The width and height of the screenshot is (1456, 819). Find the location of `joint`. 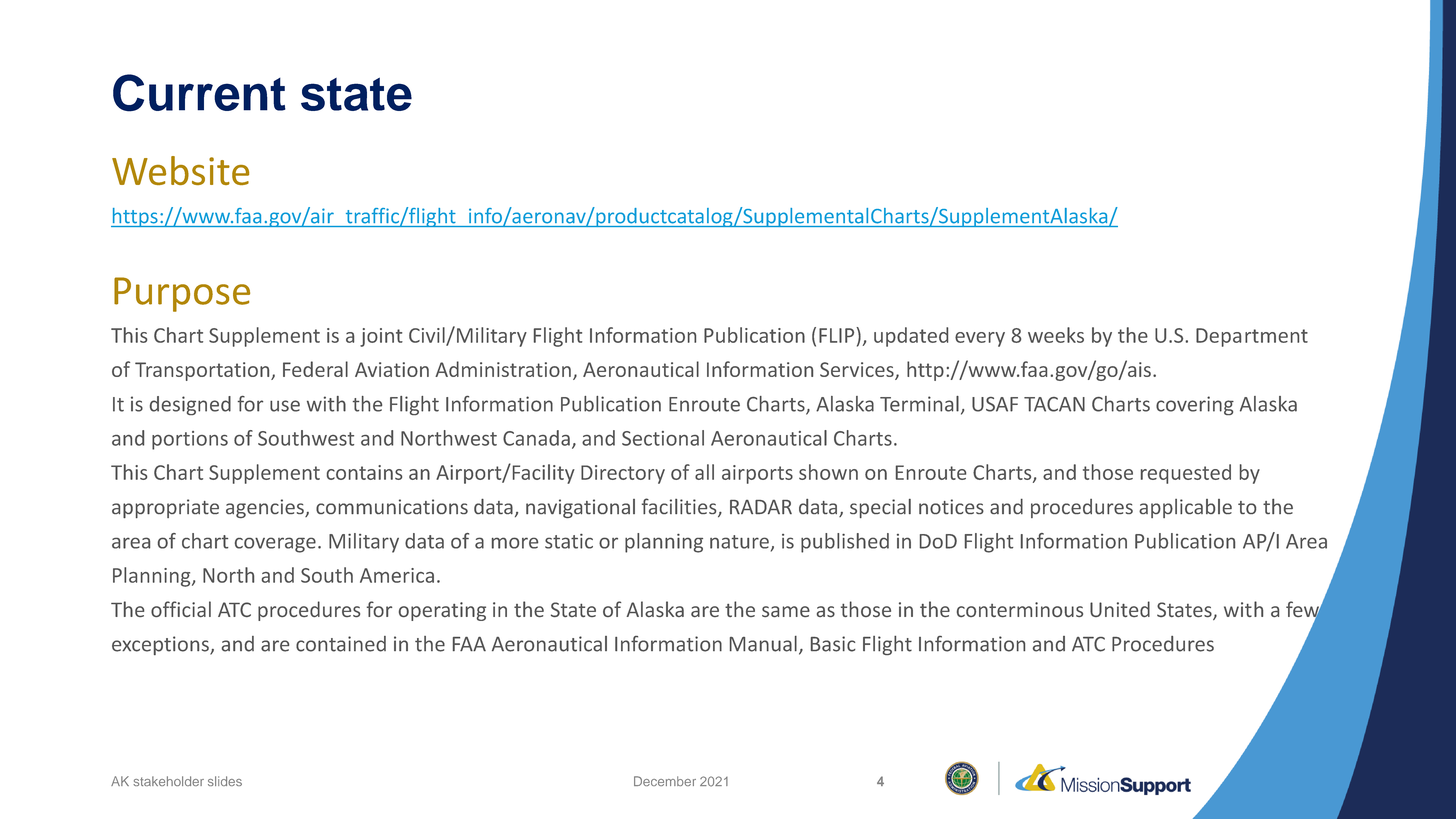

joint is located at coordinates (381, 337).
